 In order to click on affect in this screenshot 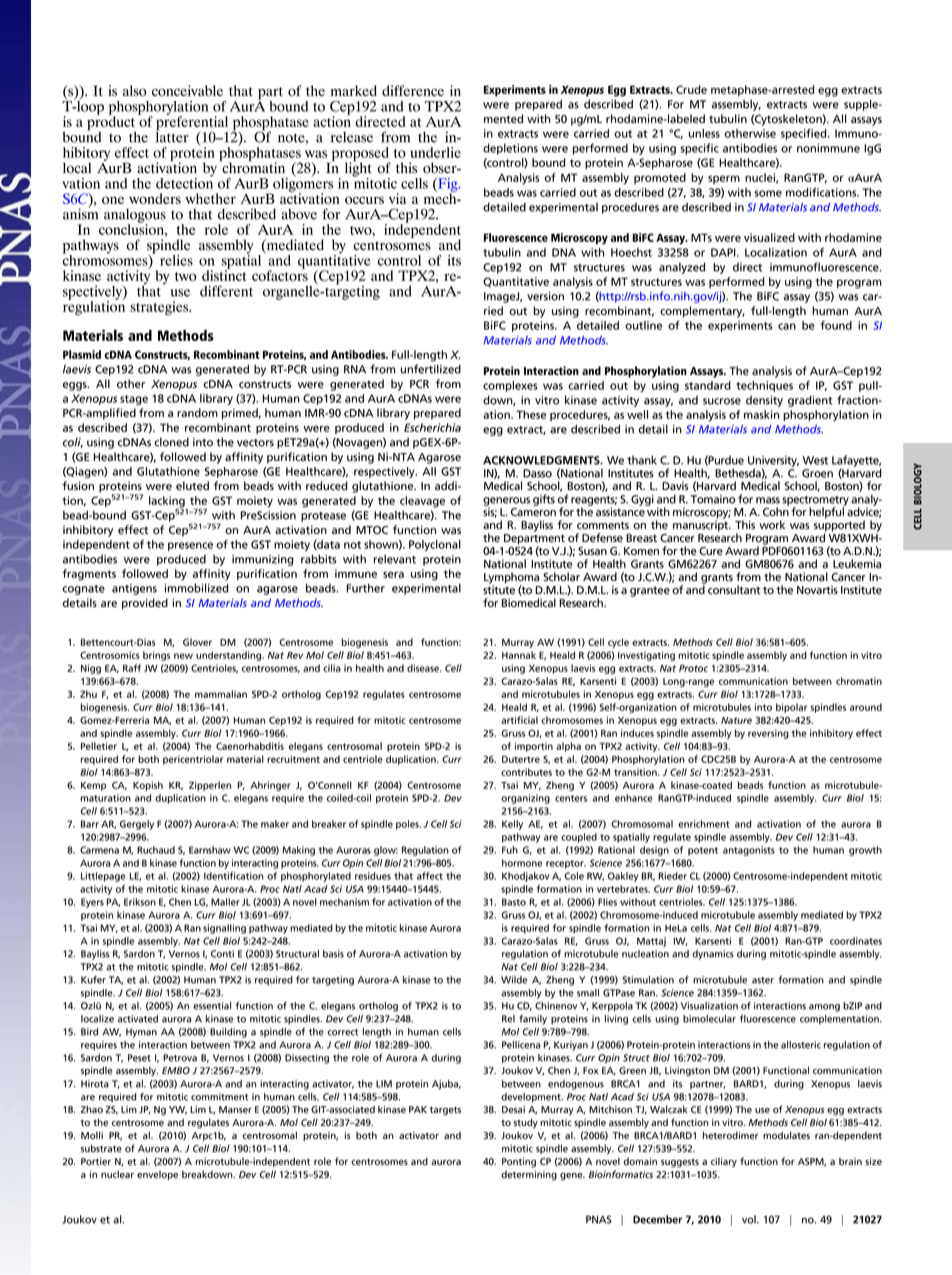, I will do `click(430, 876)`.
